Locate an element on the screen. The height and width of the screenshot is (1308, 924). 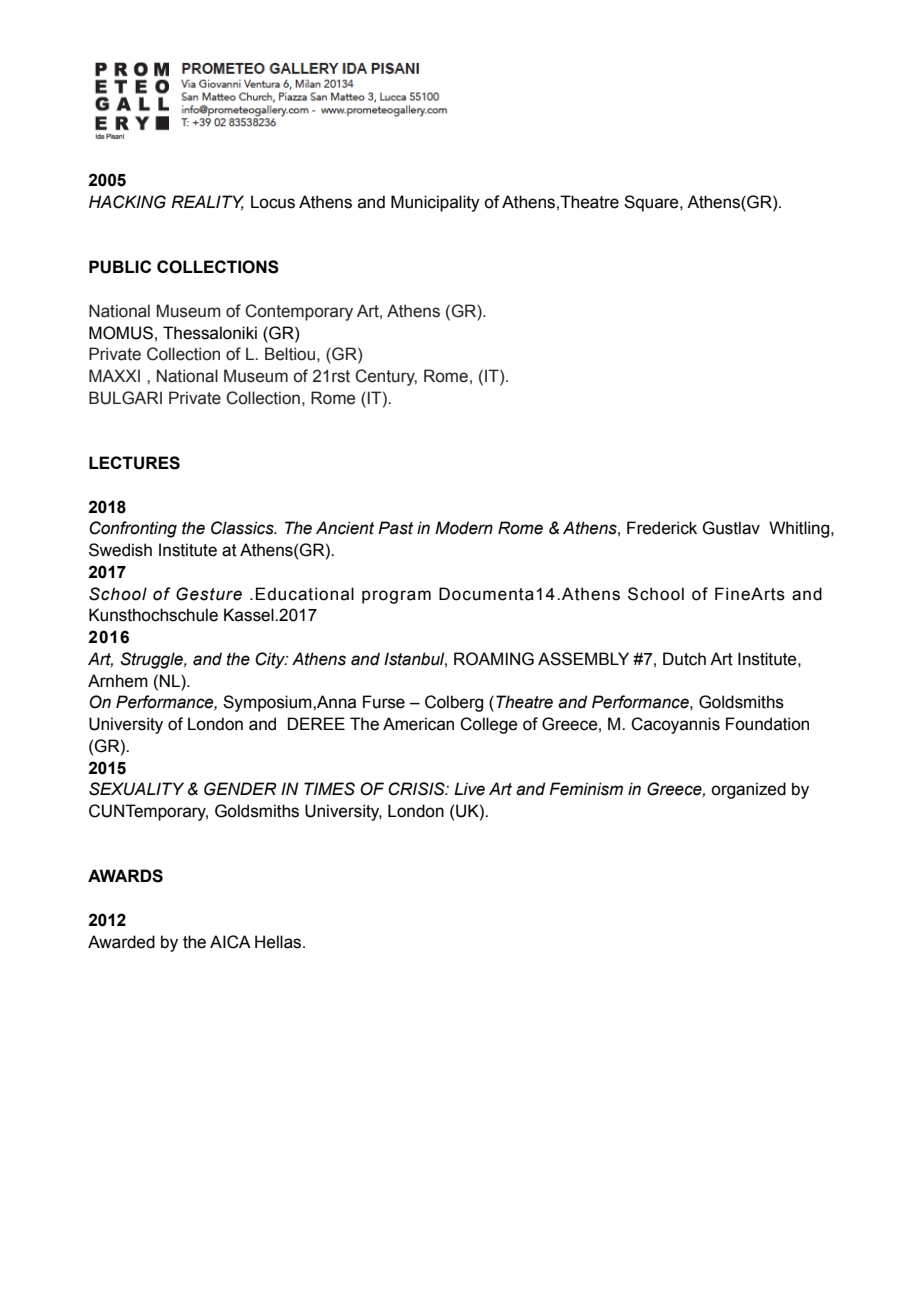
REALITY is located at coordinates (207, 202).
